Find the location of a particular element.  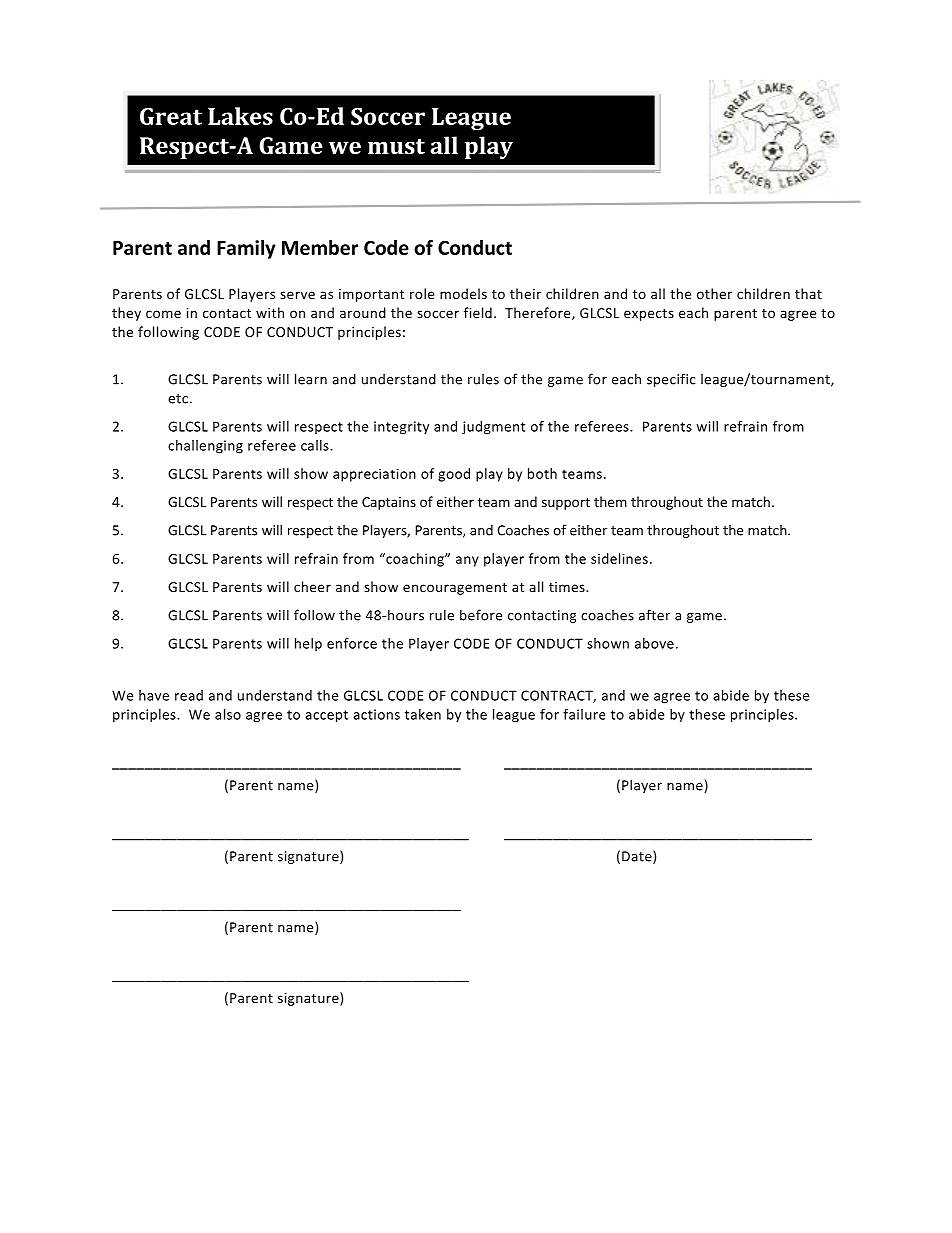

above is located at coordinates (654, 643).
